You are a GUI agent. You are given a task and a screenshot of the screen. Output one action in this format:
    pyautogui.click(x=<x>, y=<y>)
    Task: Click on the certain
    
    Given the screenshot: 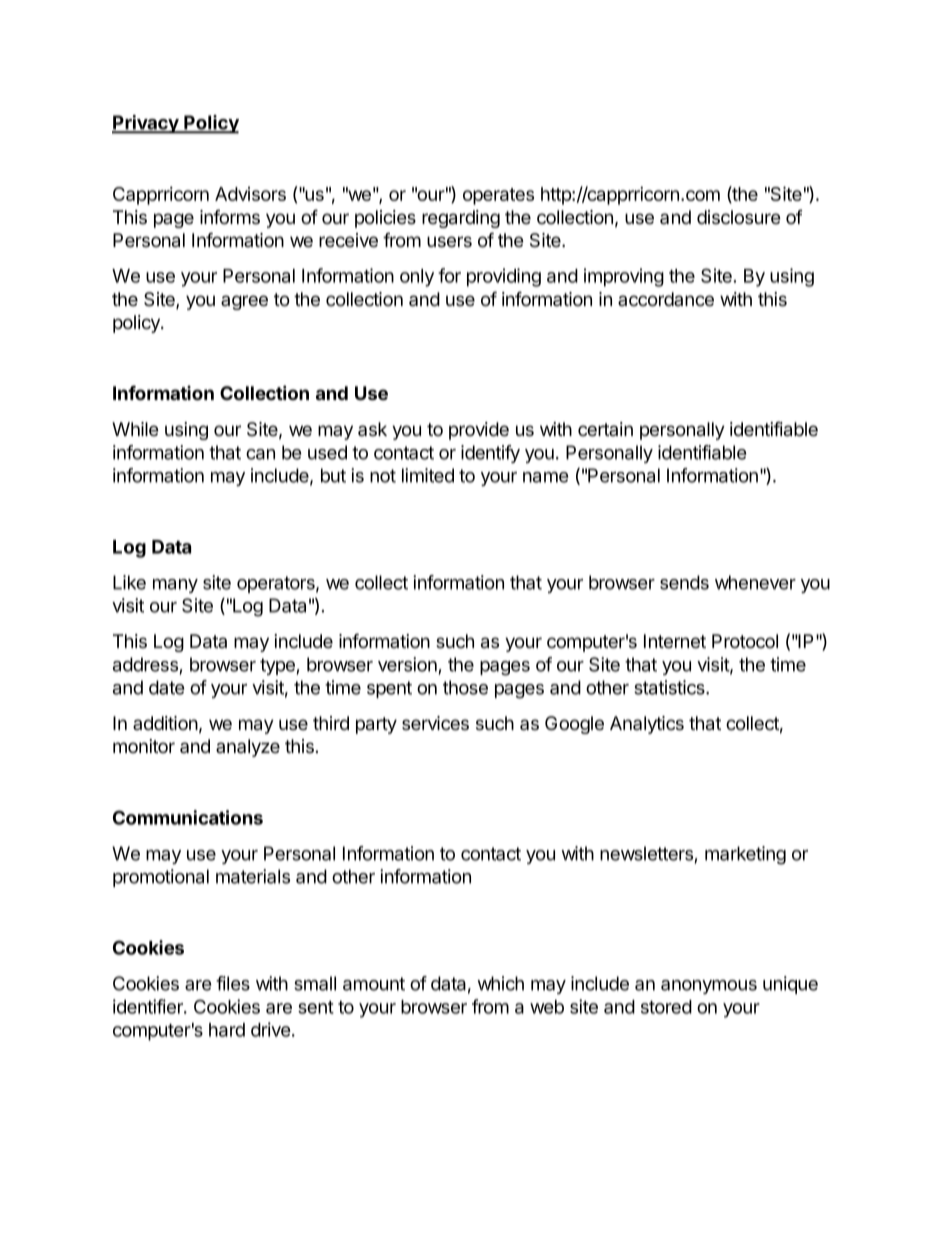 What is the action you would take?
    pyautogui.click(x=605, y=429)
